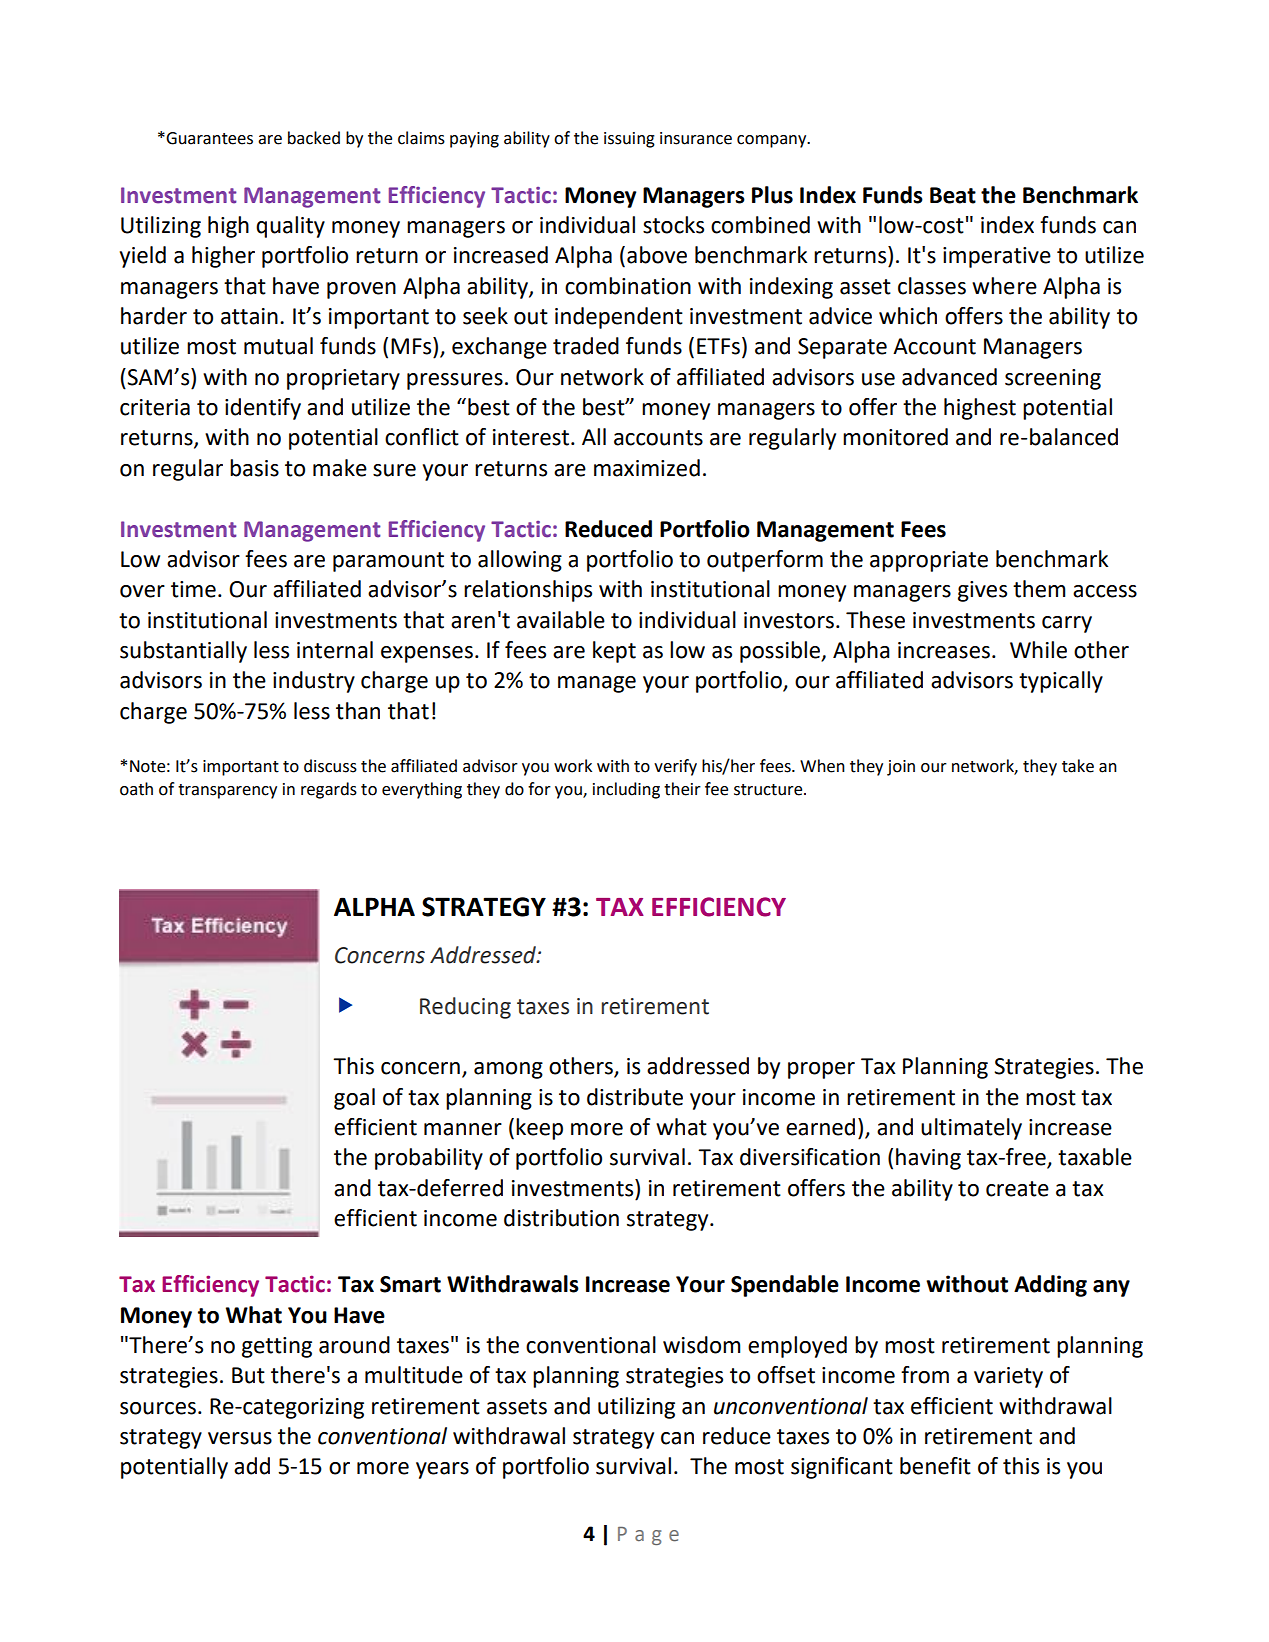  I want to click on Beat, so click(953, 195).
